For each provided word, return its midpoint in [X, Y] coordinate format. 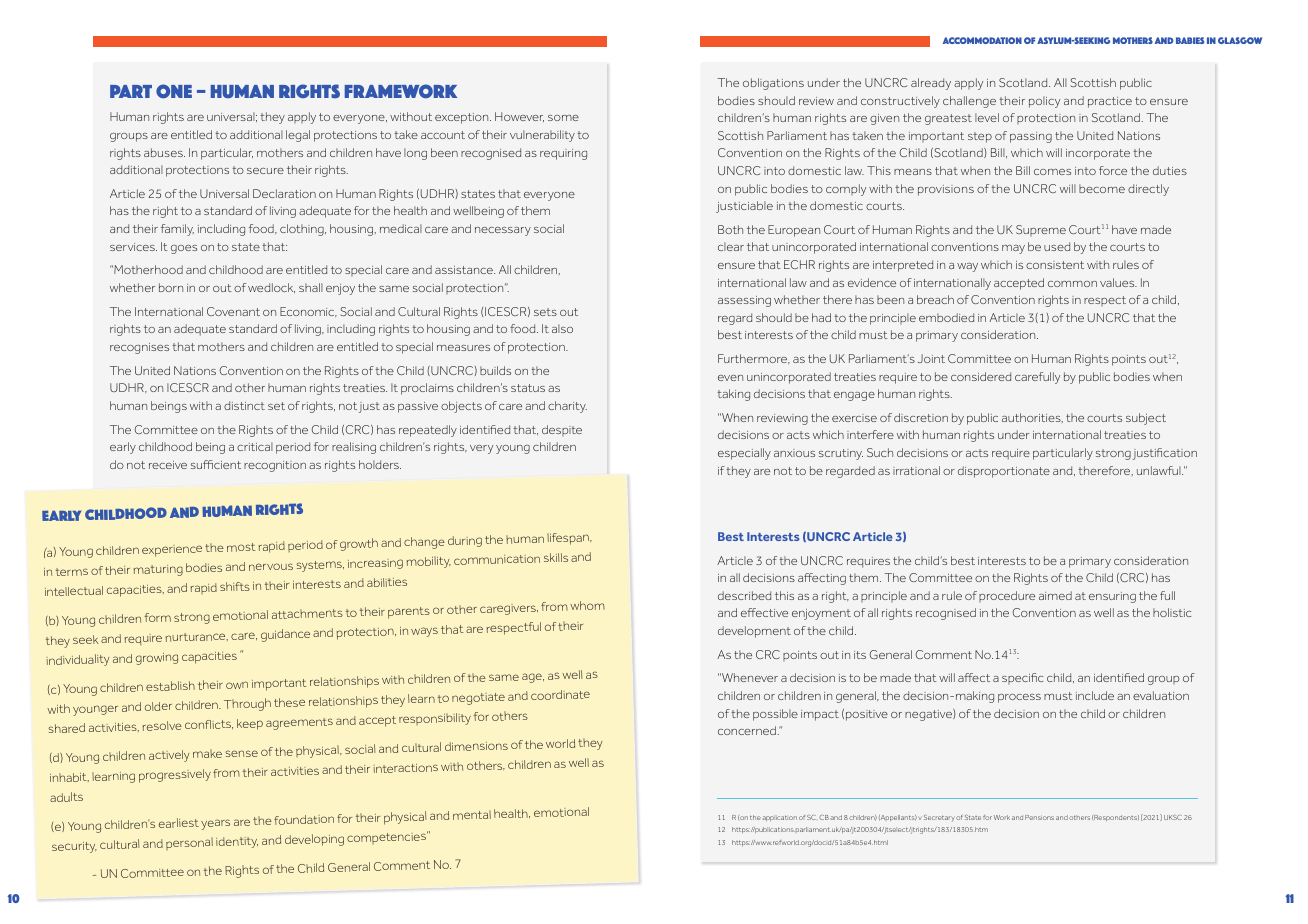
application [780, 818]
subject [1146, 419]
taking [733, 395]
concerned [748, 730]
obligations [773, 84]
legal [298, 136]
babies [1190, 40]
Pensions [1039, 817]
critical [255, 446]
